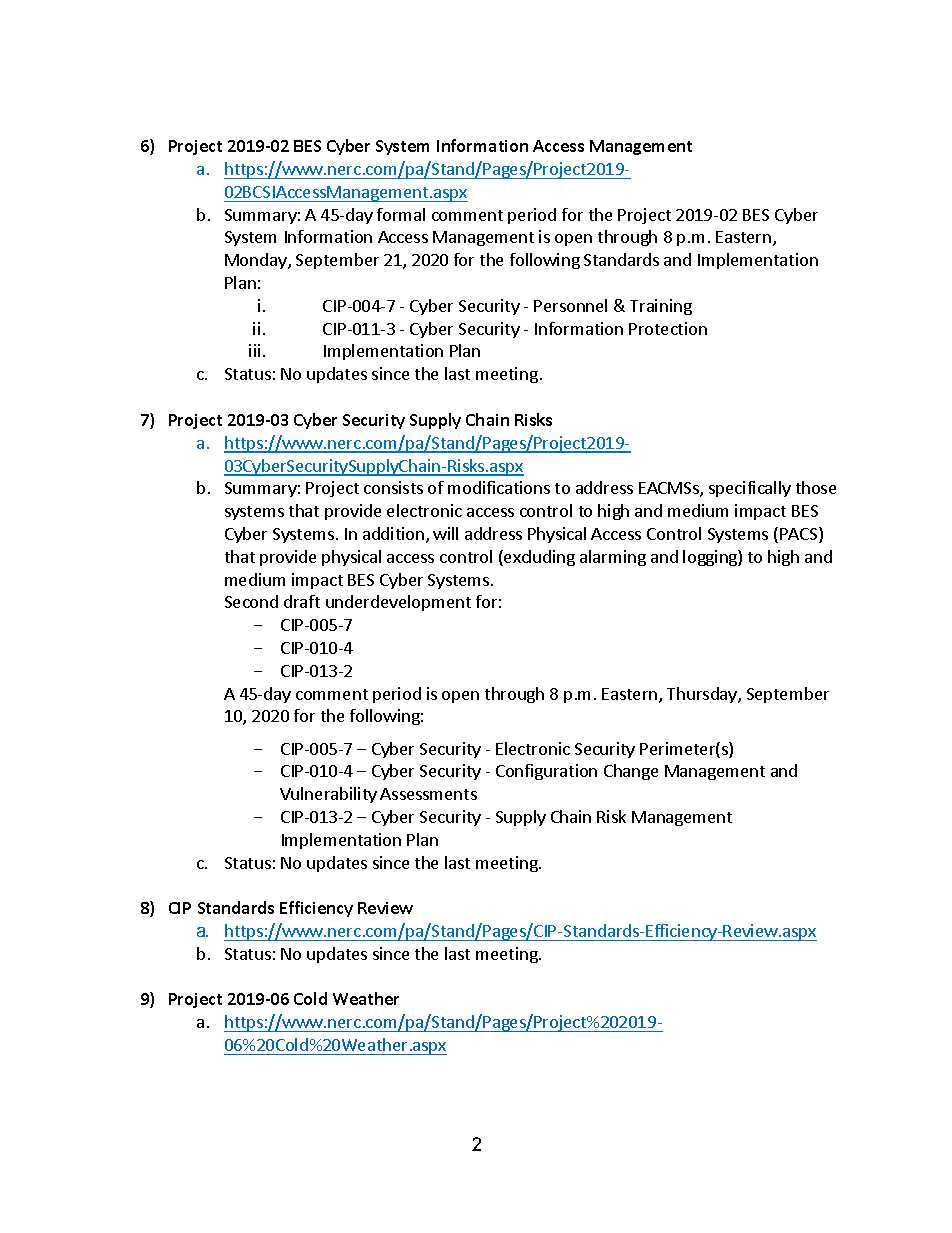 This screenshot has height=1233, width=952. What do you see at coordinates (393, 487) in the screenshot?
I see `consists` at bounding box center [393, 487].
